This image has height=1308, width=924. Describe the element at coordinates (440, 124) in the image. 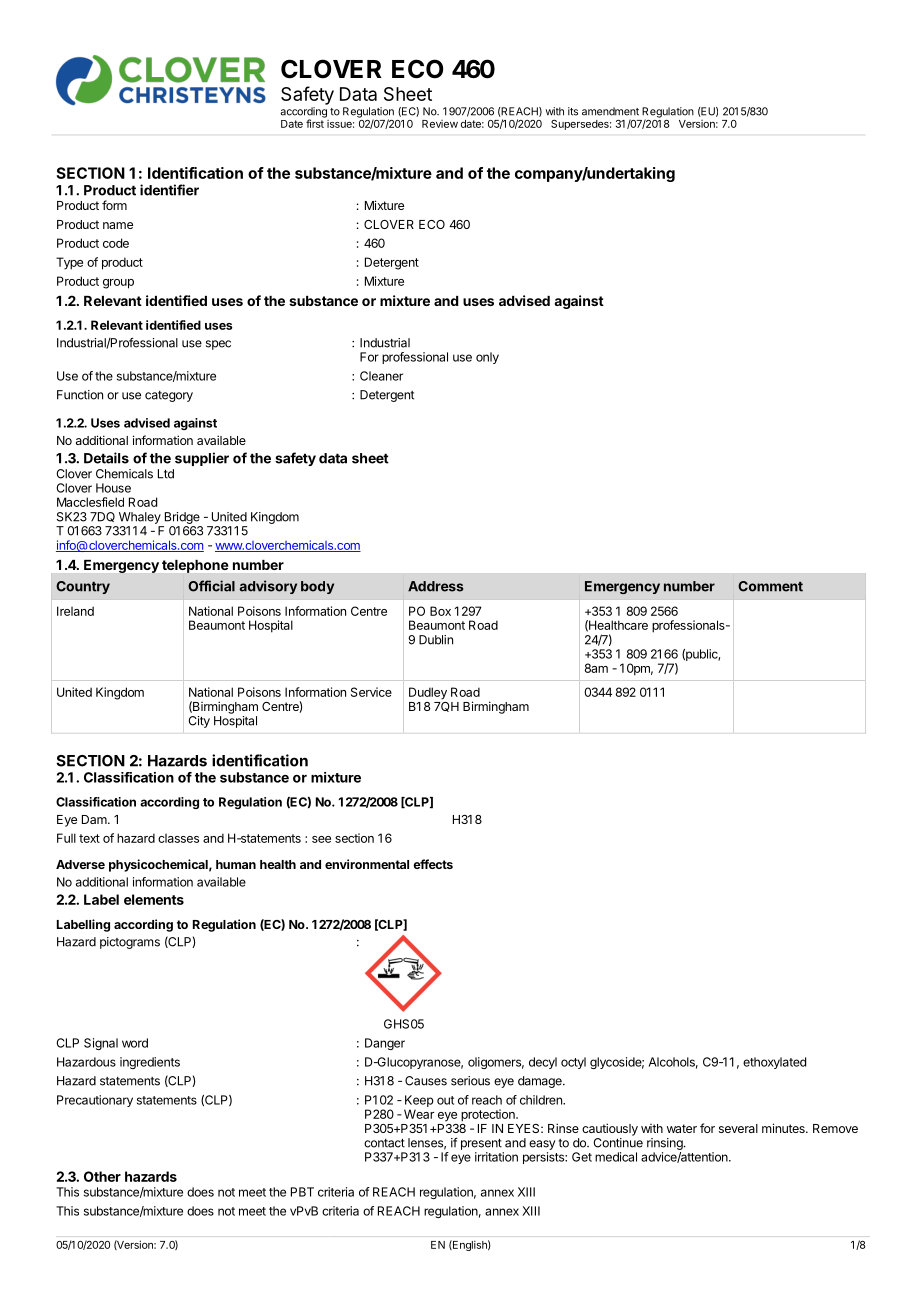

I see `Review` at that location.
